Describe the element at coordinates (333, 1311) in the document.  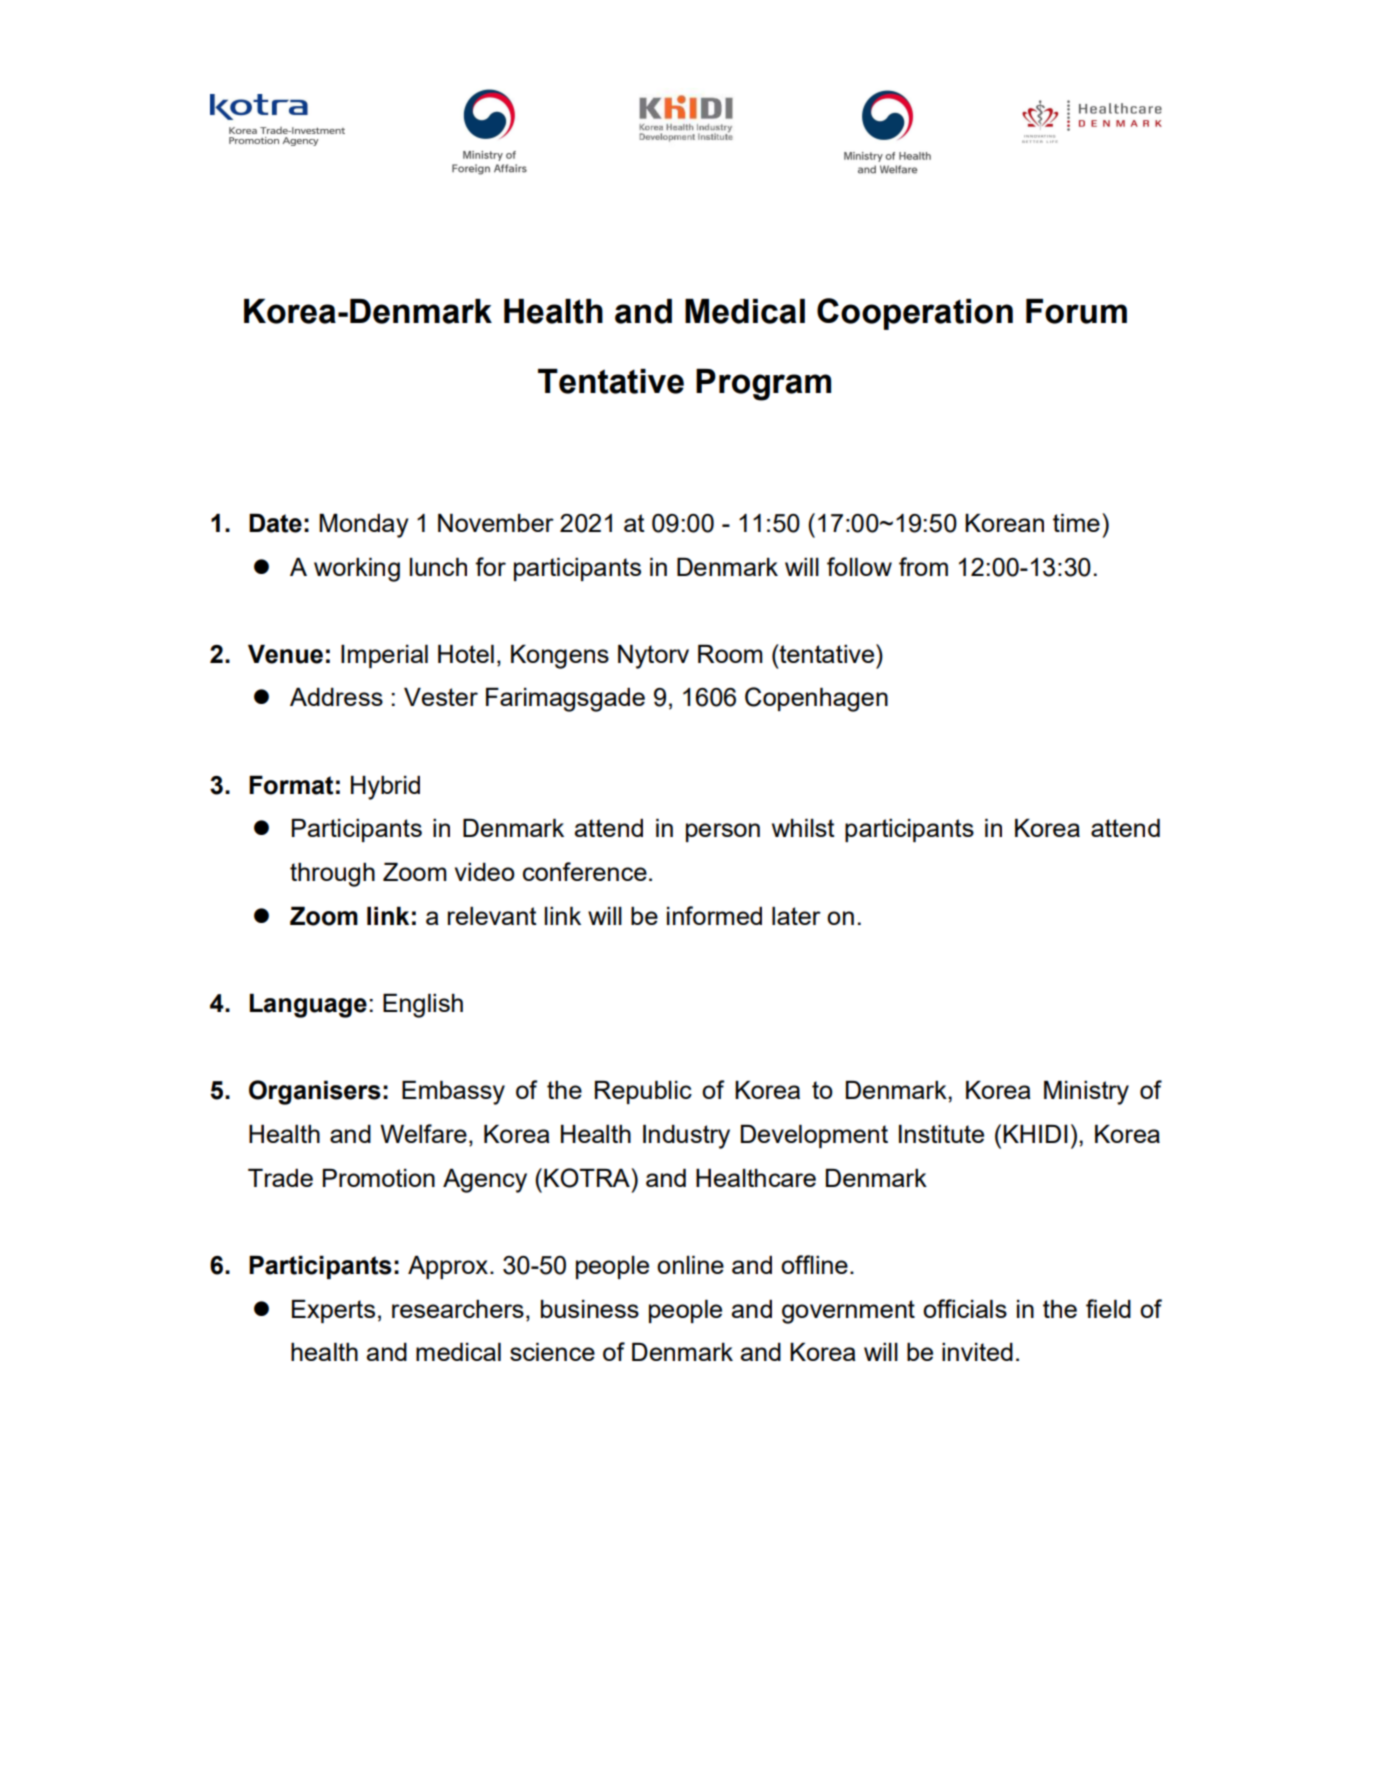
I see `Experts` at that location.
